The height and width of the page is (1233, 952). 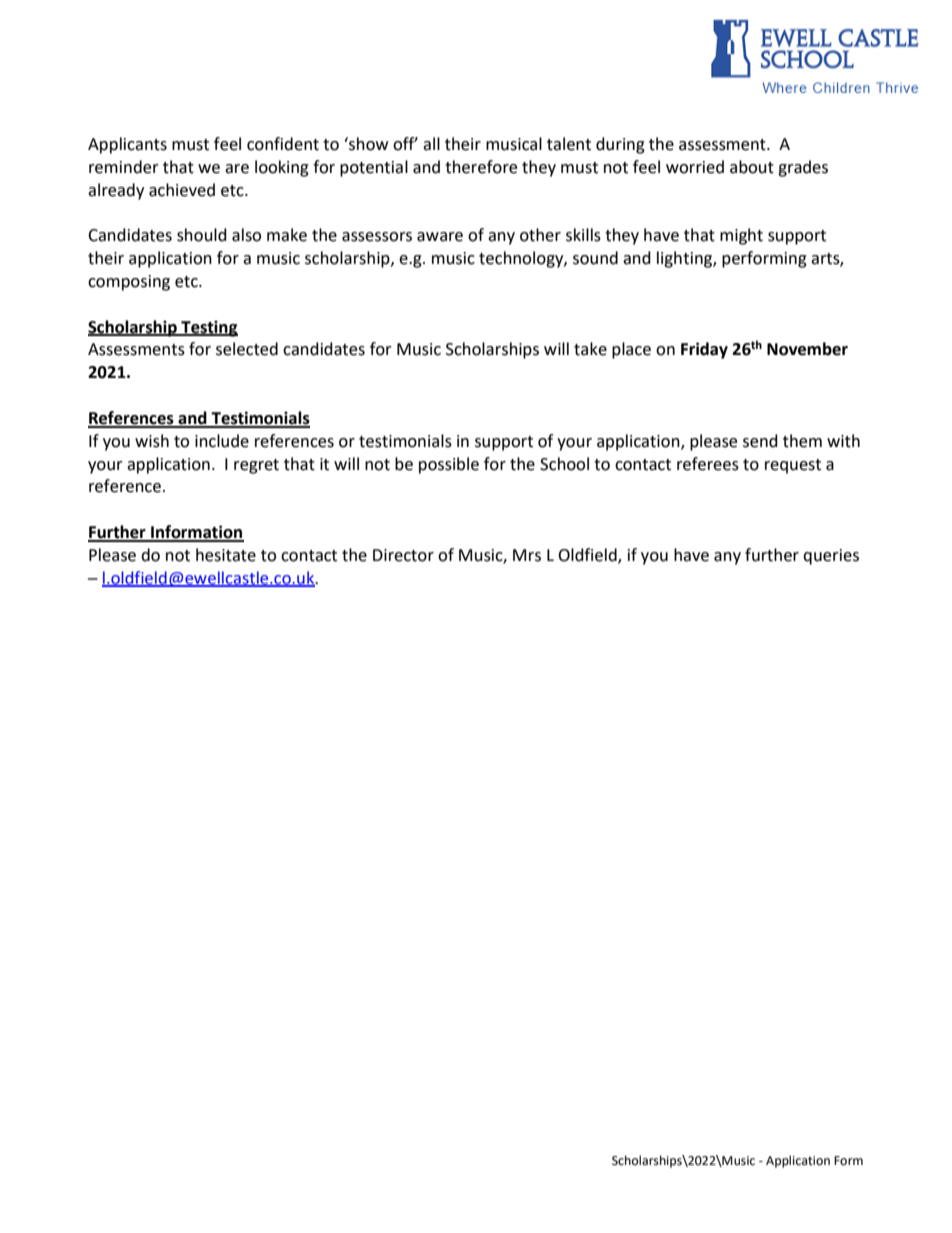 What do you see at coordinates (449, 465) in the page?
I see `possible` at bounding box center [449, 465].
